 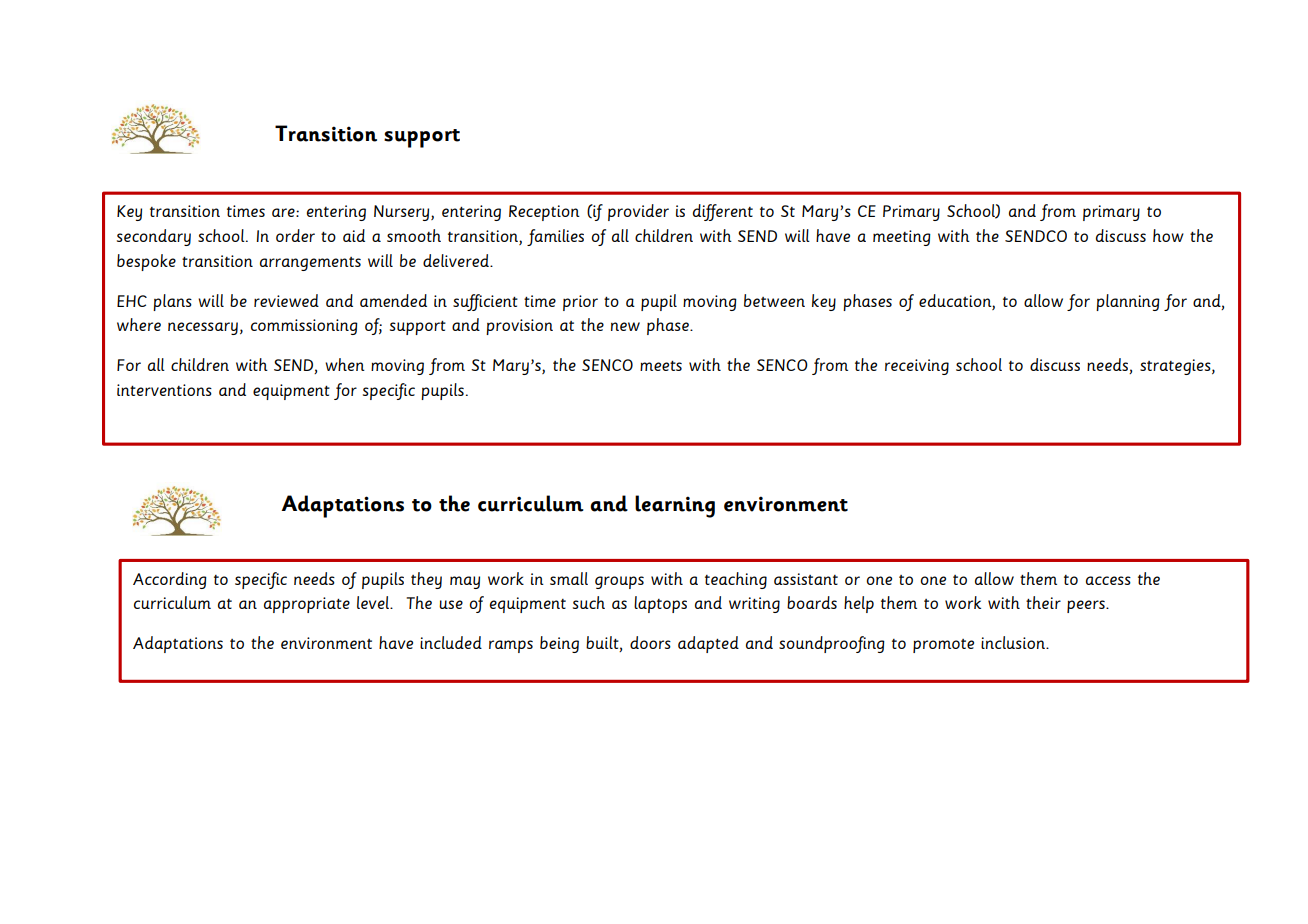 I want to click on meets, so click(x=661, y=366).
